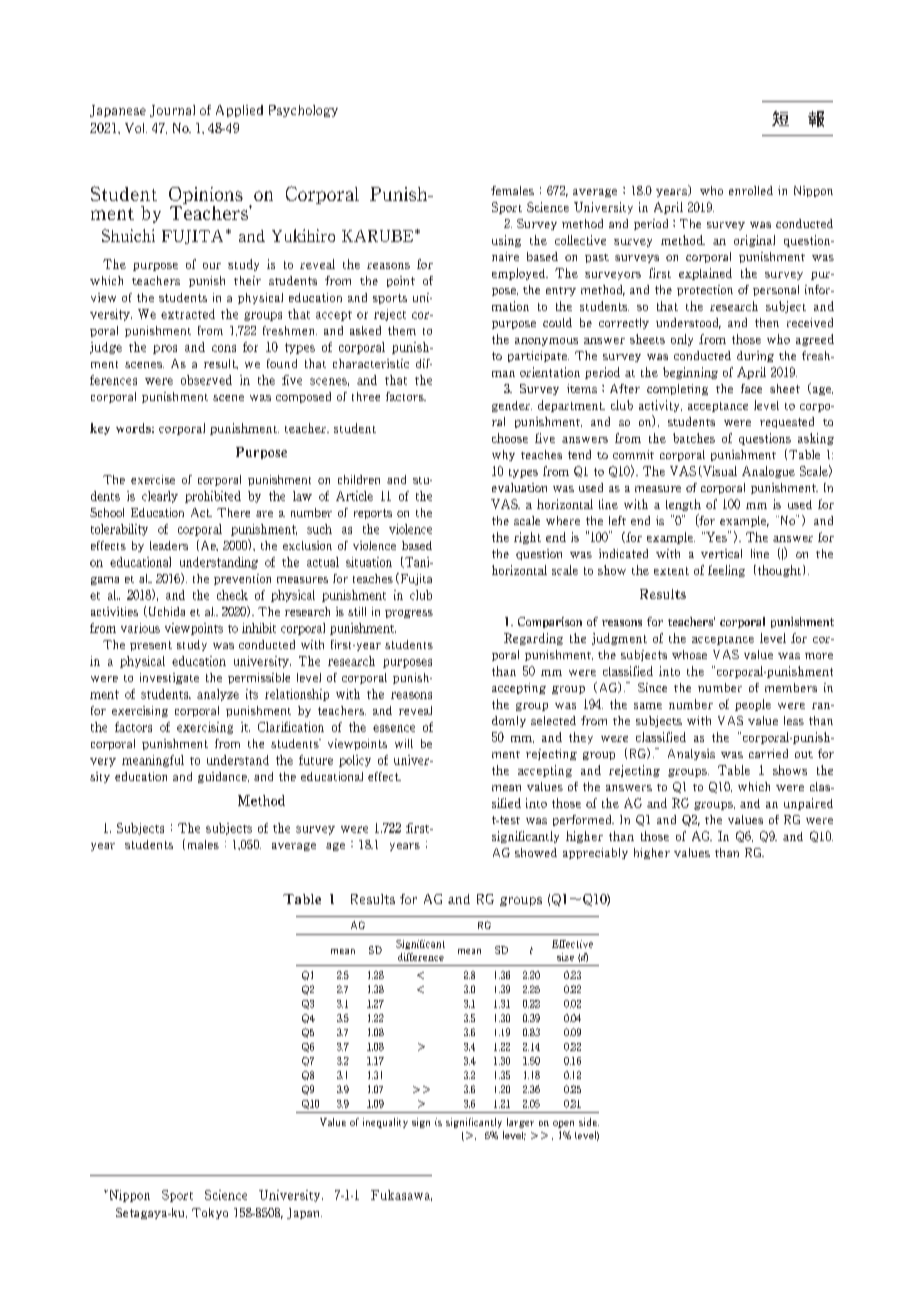 The height and width of the screenshot is (1305, 924). I want to click on Regarding, so click(533, 639).
